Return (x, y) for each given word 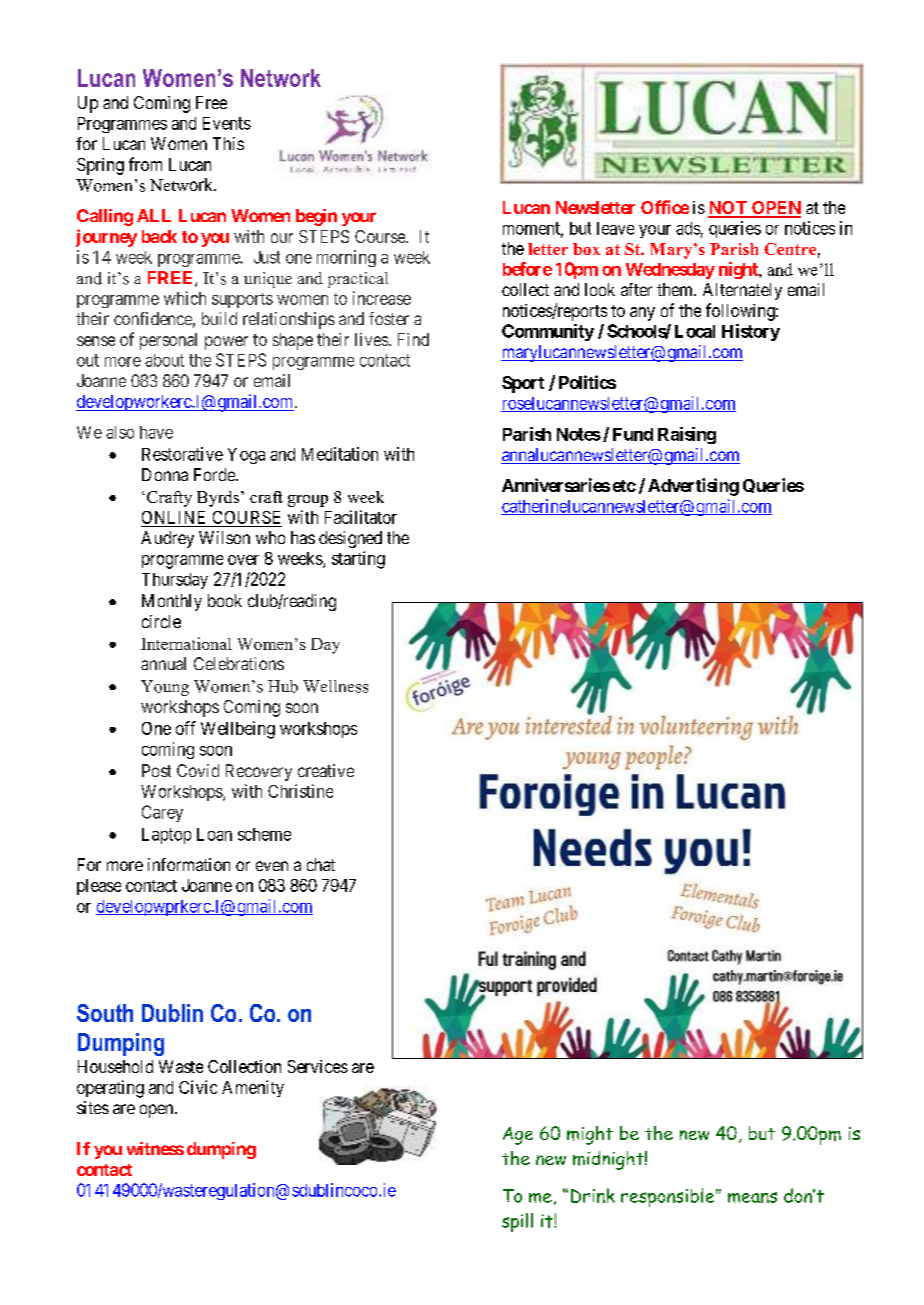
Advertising (693, 487)
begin (316, 217)
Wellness (335, 686)
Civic (198, 1087)
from (145, 164)
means (752, 1197)
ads (688, 228)
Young (165, 688)
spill (517, 1222)
